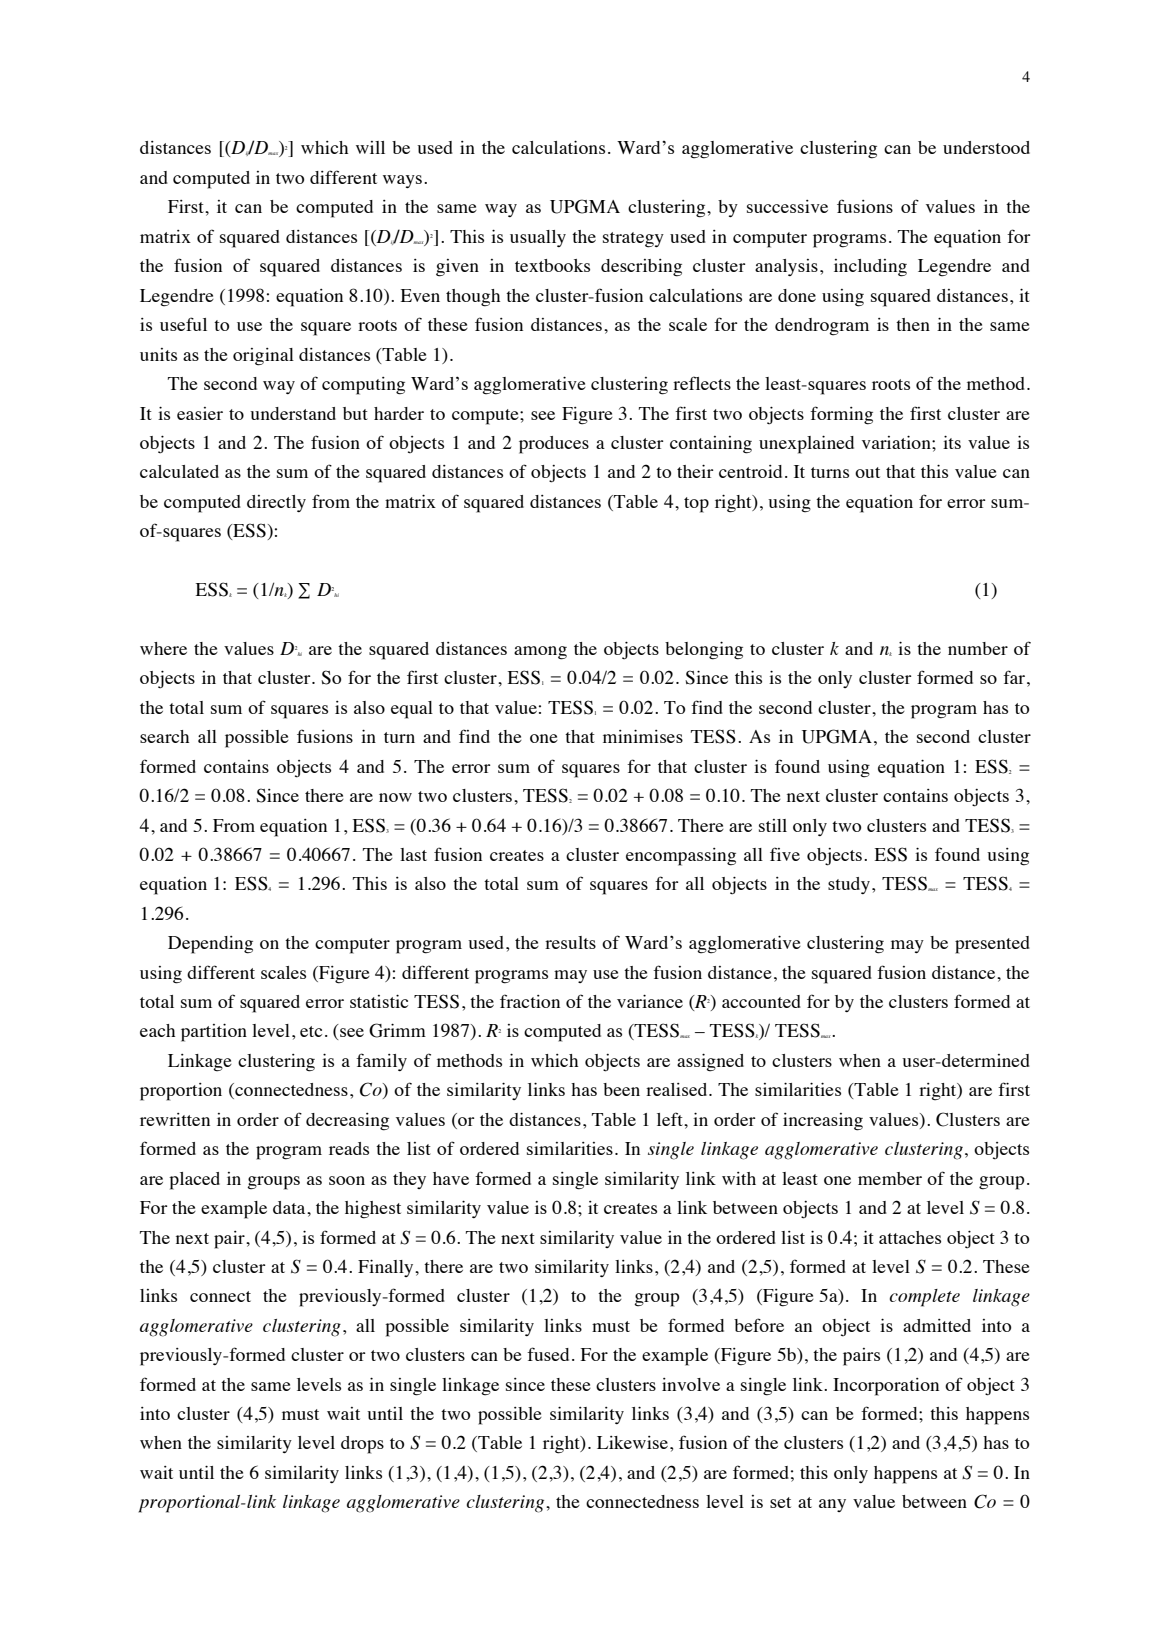 The height and width of the screenshot is (1652, 1168). What do you see at coordinates (362, 1445) in the screenshot?
I see `drops` at bounding box center [362, 1445].
